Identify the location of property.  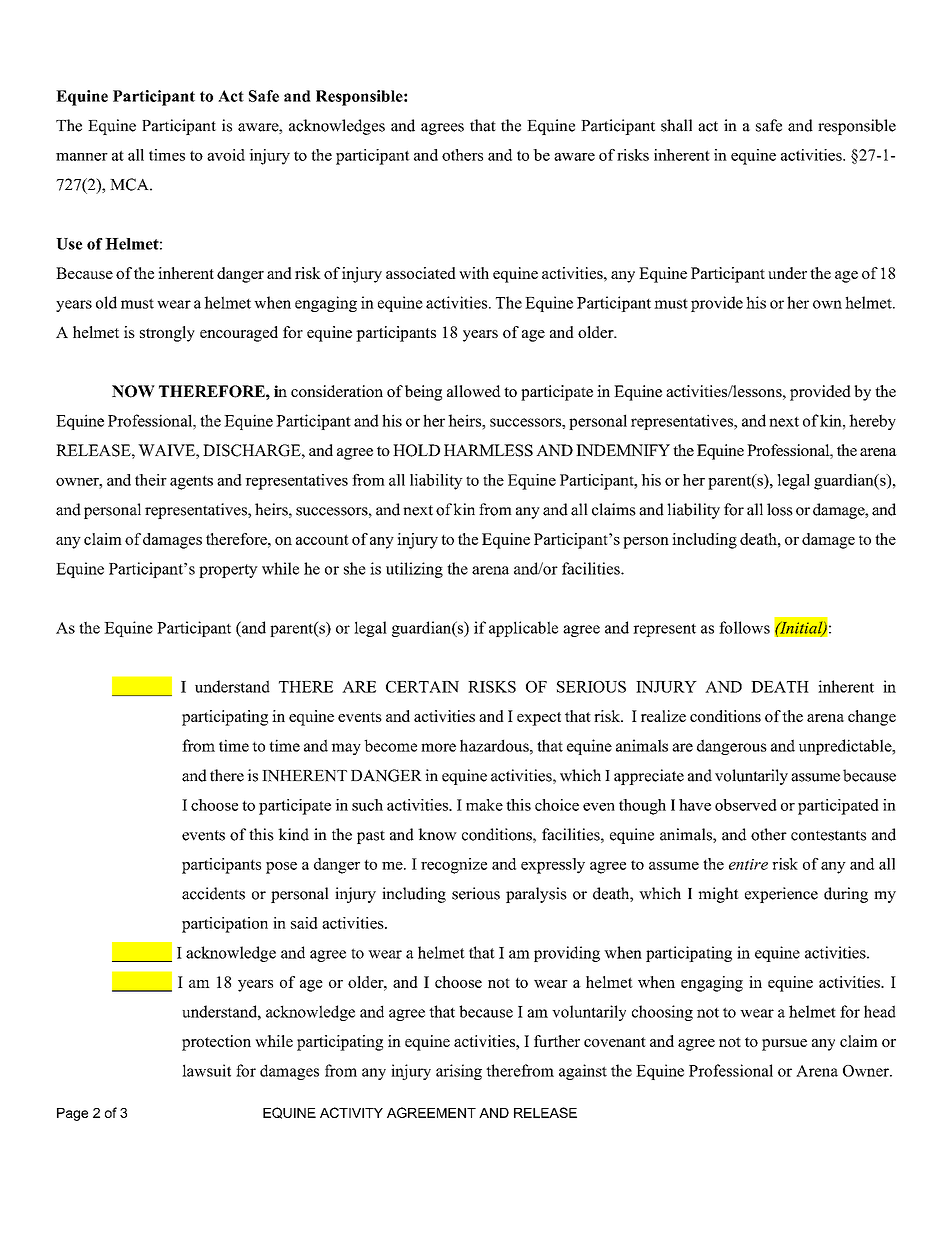
(228, 571).
